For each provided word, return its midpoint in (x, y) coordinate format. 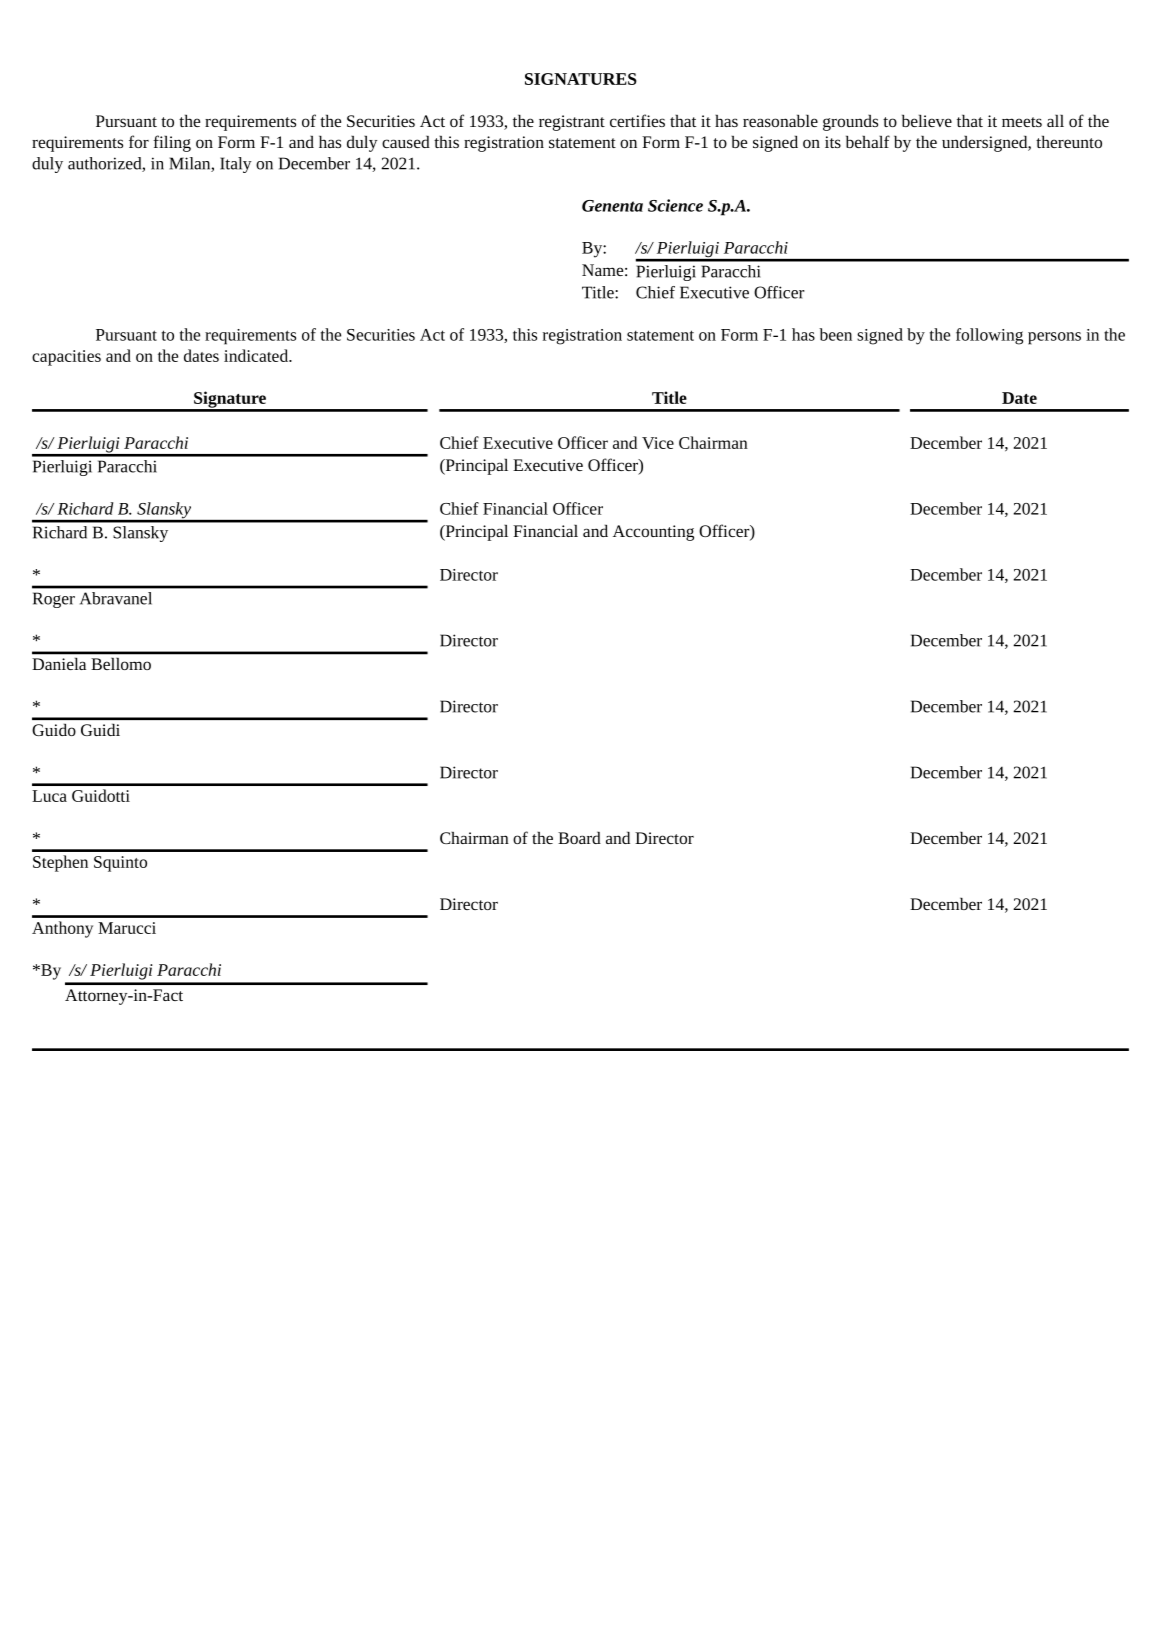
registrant (572, 123)
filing (172, 143)
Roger (54, 600)
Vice (658, 443)
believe (927, 121)
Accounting (653, 533)
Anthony (62, 929)
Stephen (60, 863)
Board (579, 838)
